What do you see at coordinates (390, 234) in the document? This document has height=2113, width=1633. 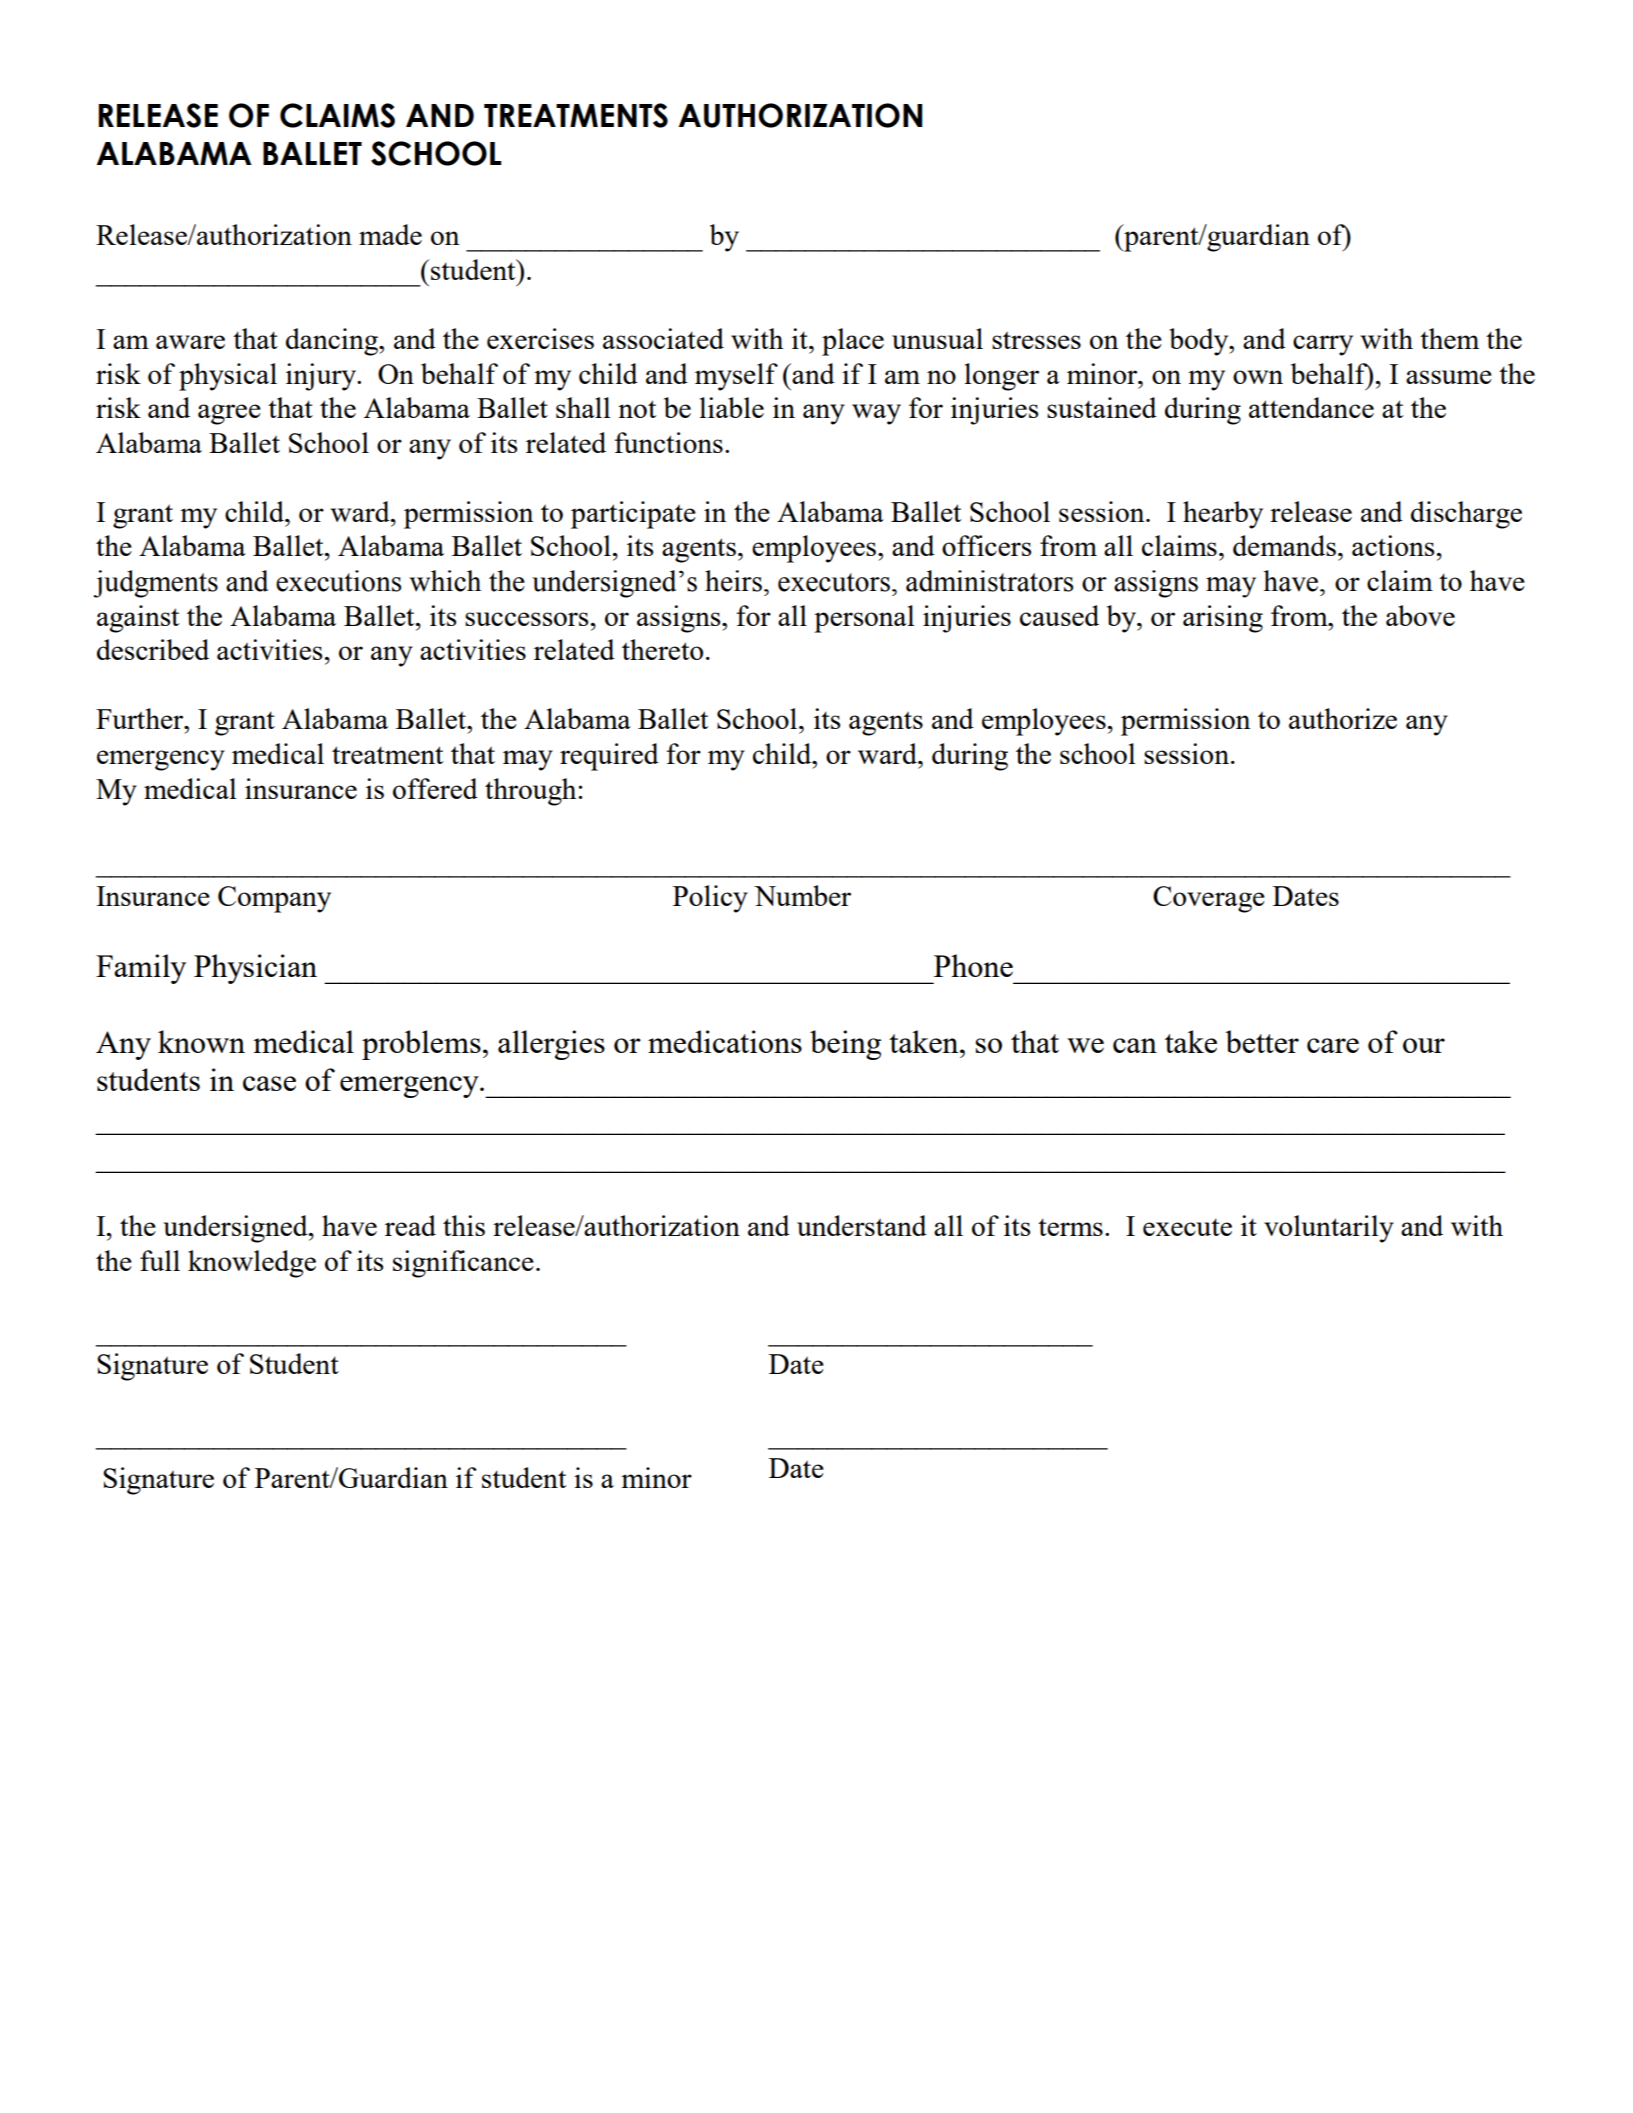 I see `made` at bounding box center [390, 234].
